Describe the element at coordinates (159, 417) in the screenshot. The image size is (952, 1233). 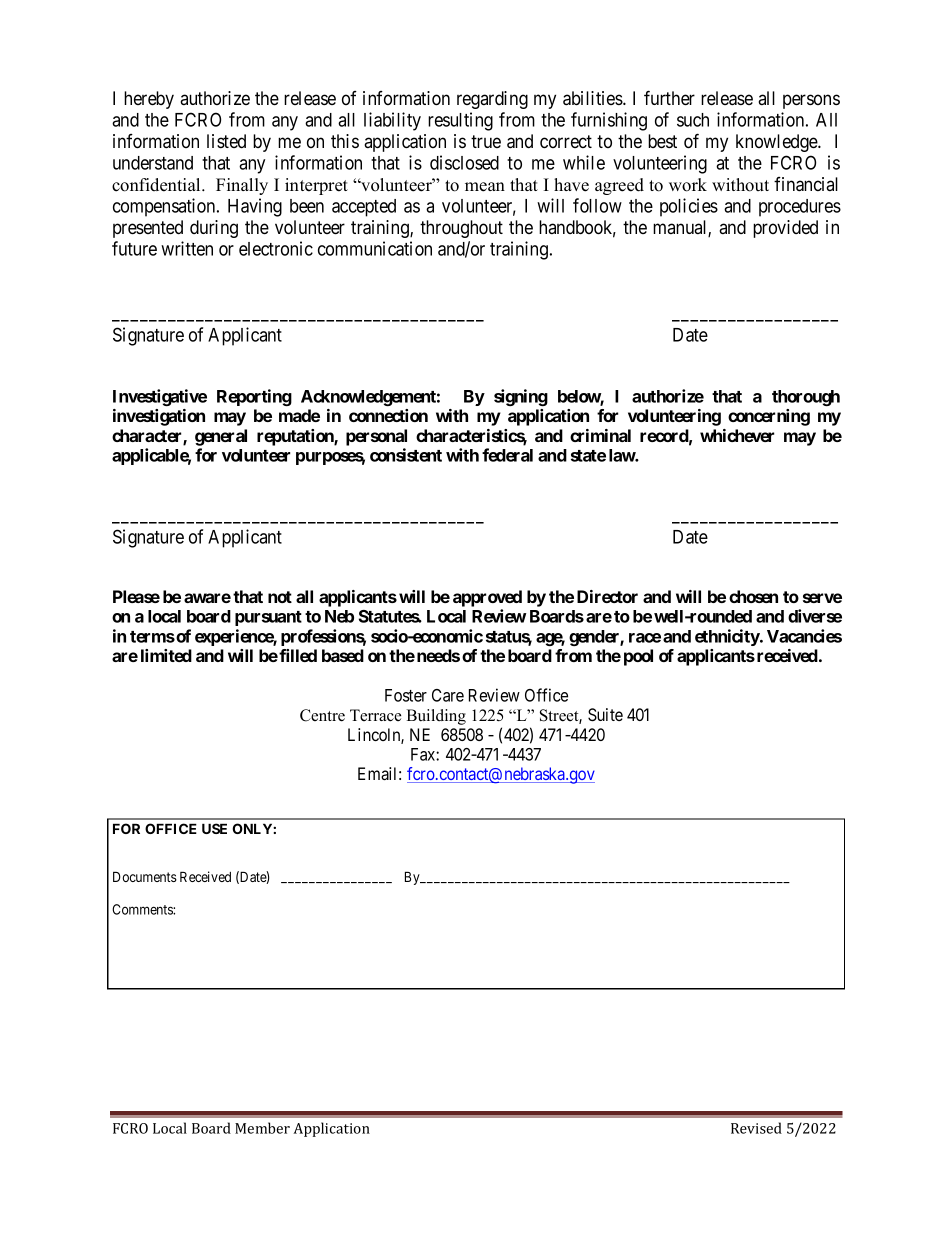
I see `investigation` at that location.
